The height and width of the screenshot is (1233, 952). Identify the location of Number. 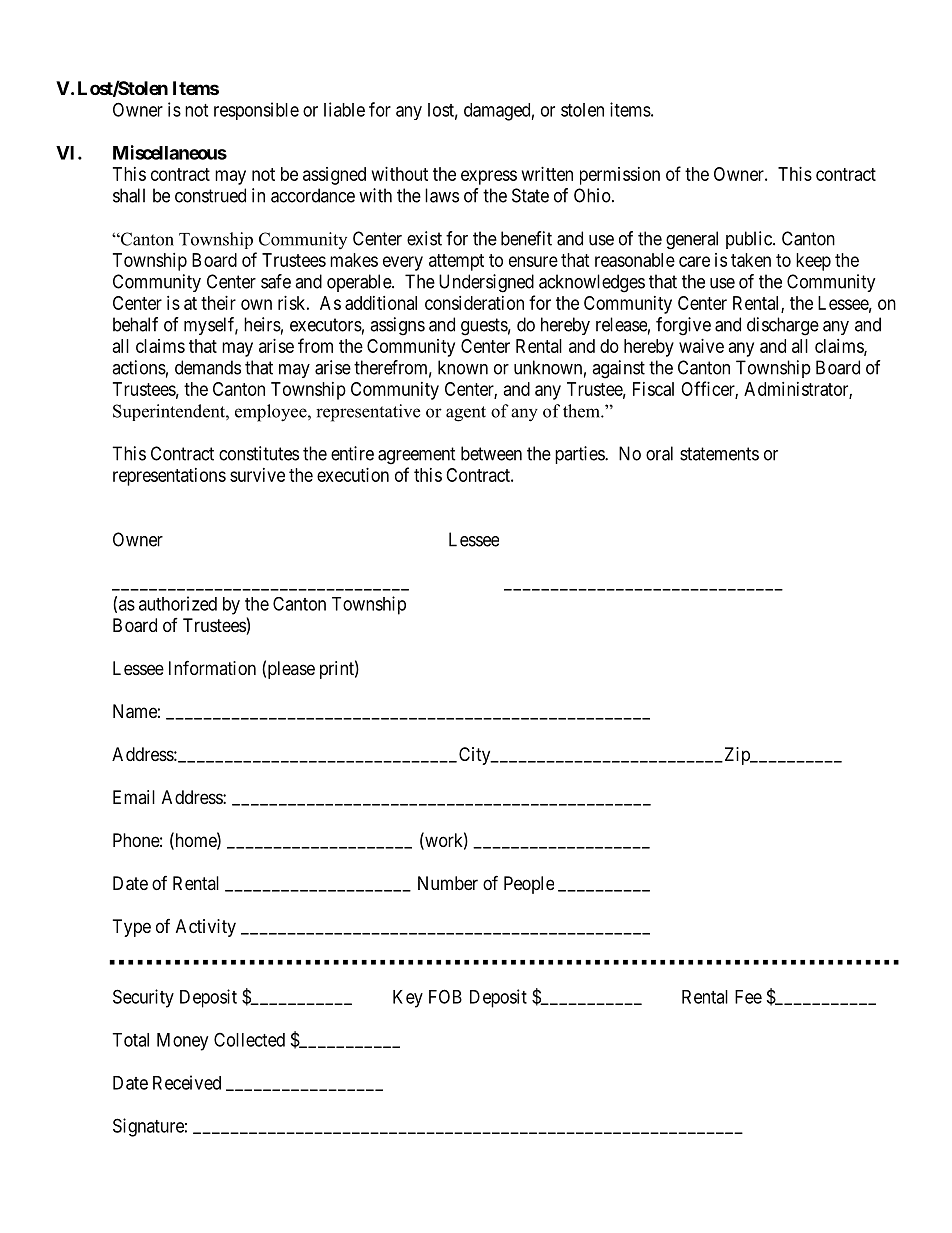
(448, 883).
